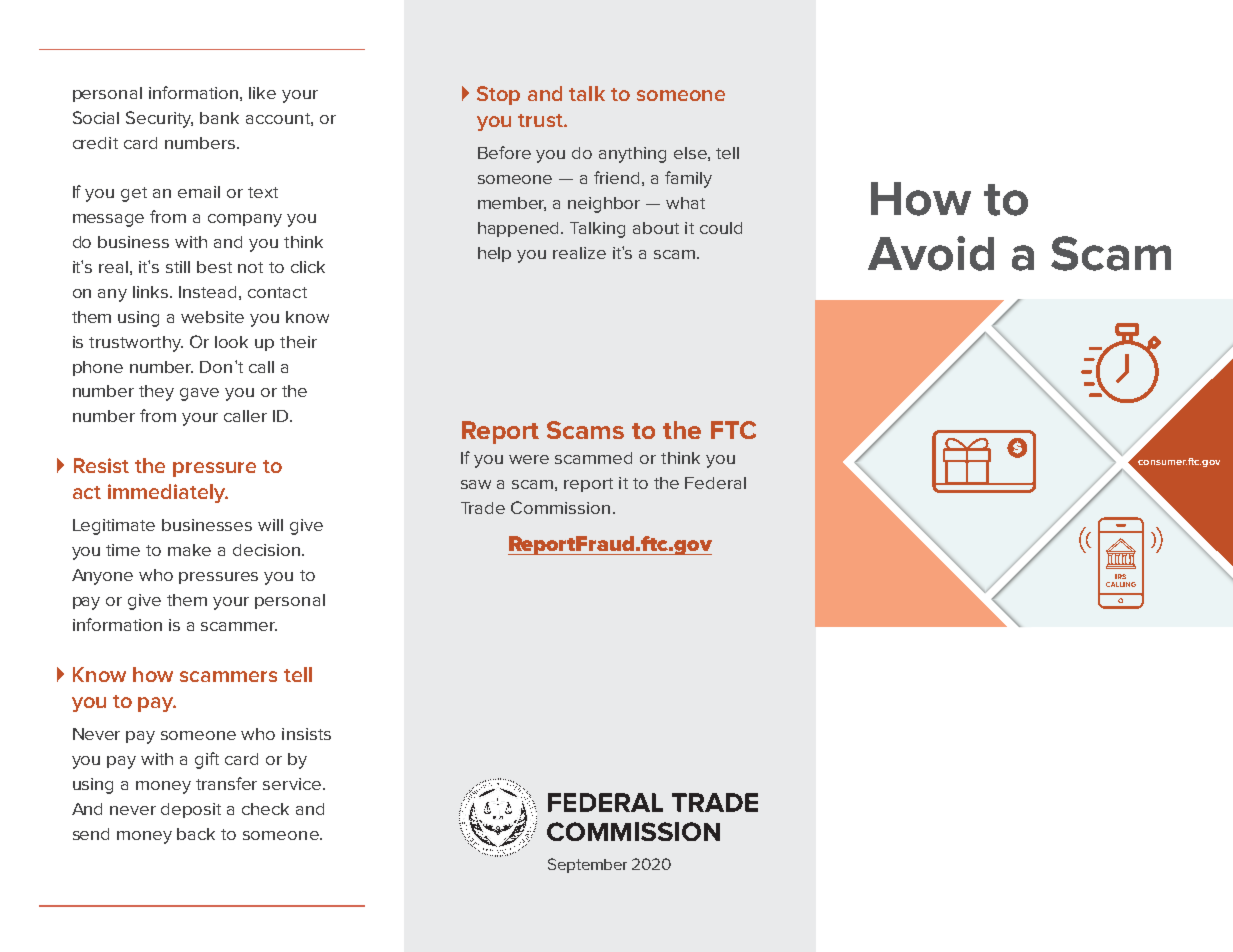 Image resolution: width=1233 pixels, height=952 pixels. What do you see at coordinates (191, 810) in the screenshot?
I see `deposit` at bounding box center [191, 810].
